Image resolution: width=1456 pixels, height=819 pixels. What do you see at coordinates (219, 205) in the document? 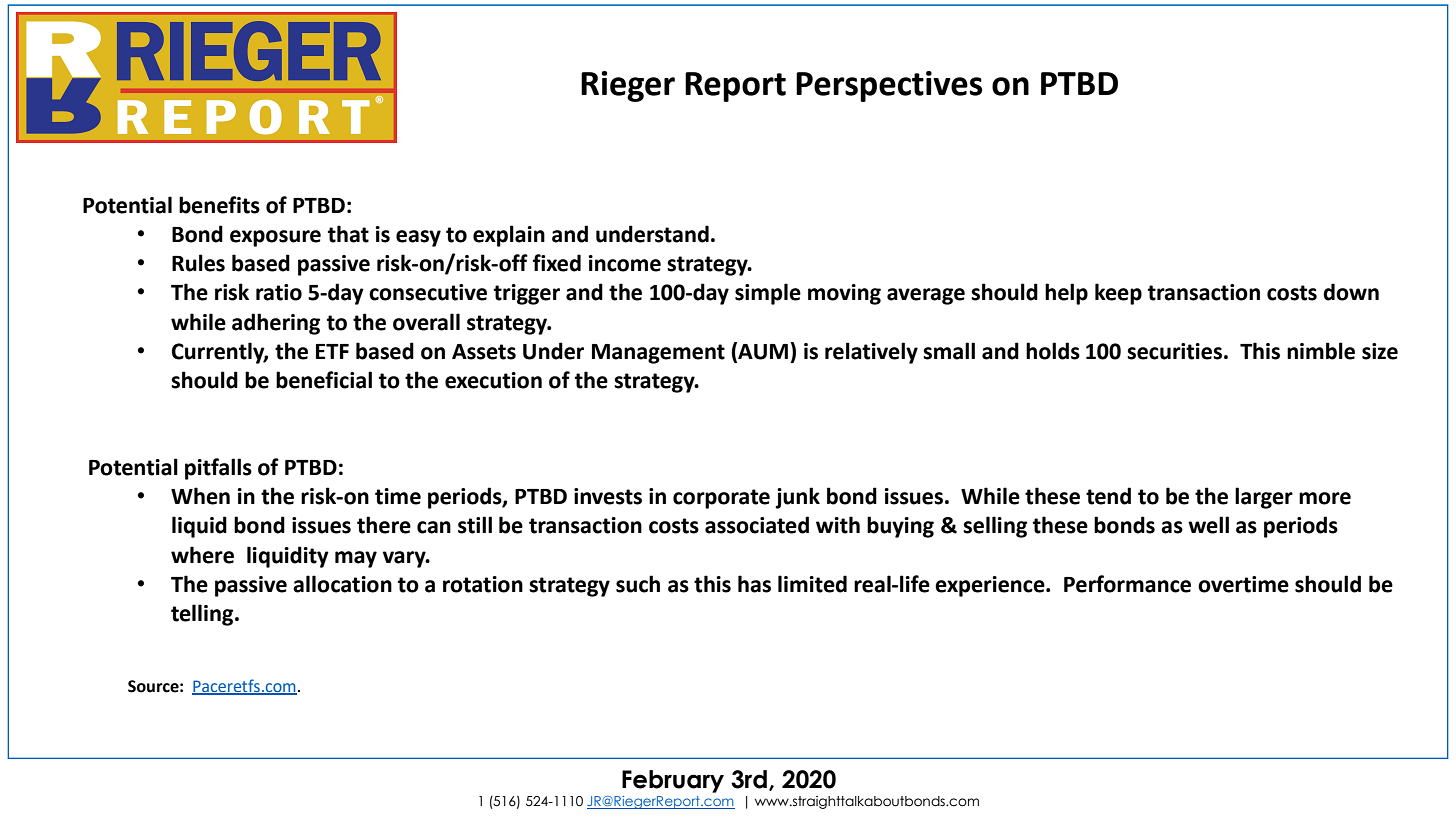
I see `benefits` at bounding box center [219, 205].
